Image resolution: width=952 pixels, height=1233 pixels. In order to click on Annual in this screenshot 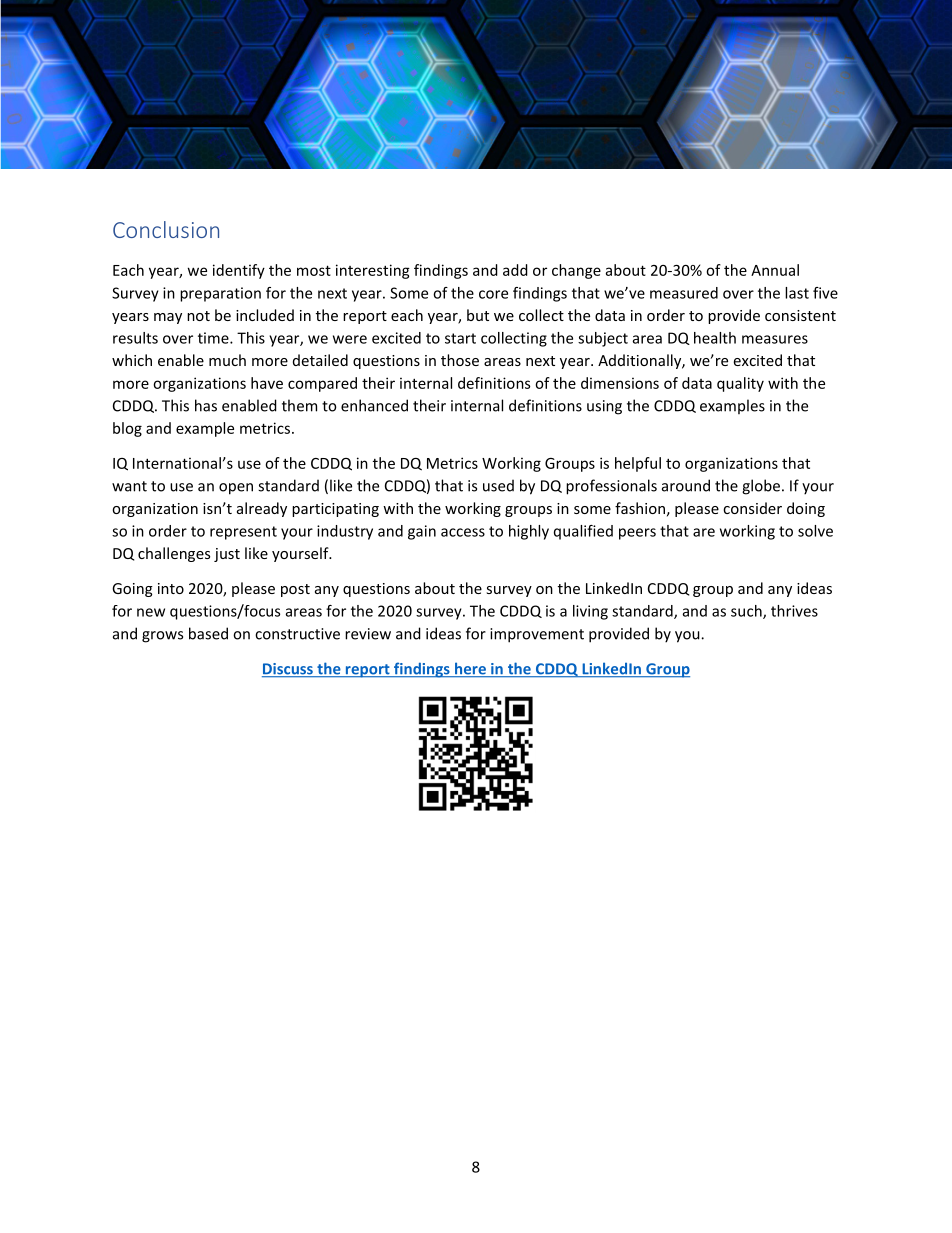, I will do `click(775, 270)`.
